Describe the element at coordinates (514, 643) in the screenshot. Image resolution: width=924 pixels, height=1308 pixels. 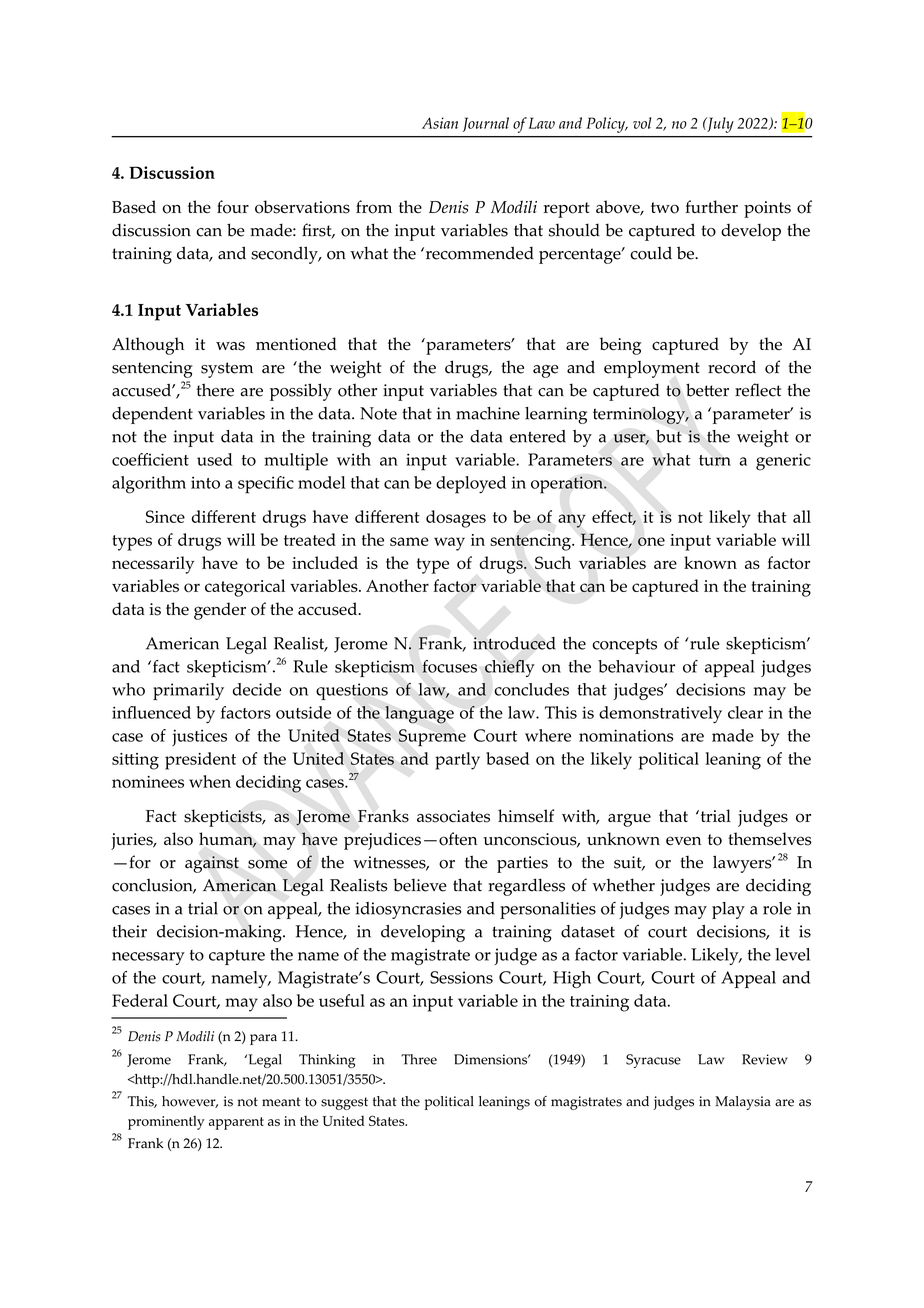
I see `introduced` at that location.
